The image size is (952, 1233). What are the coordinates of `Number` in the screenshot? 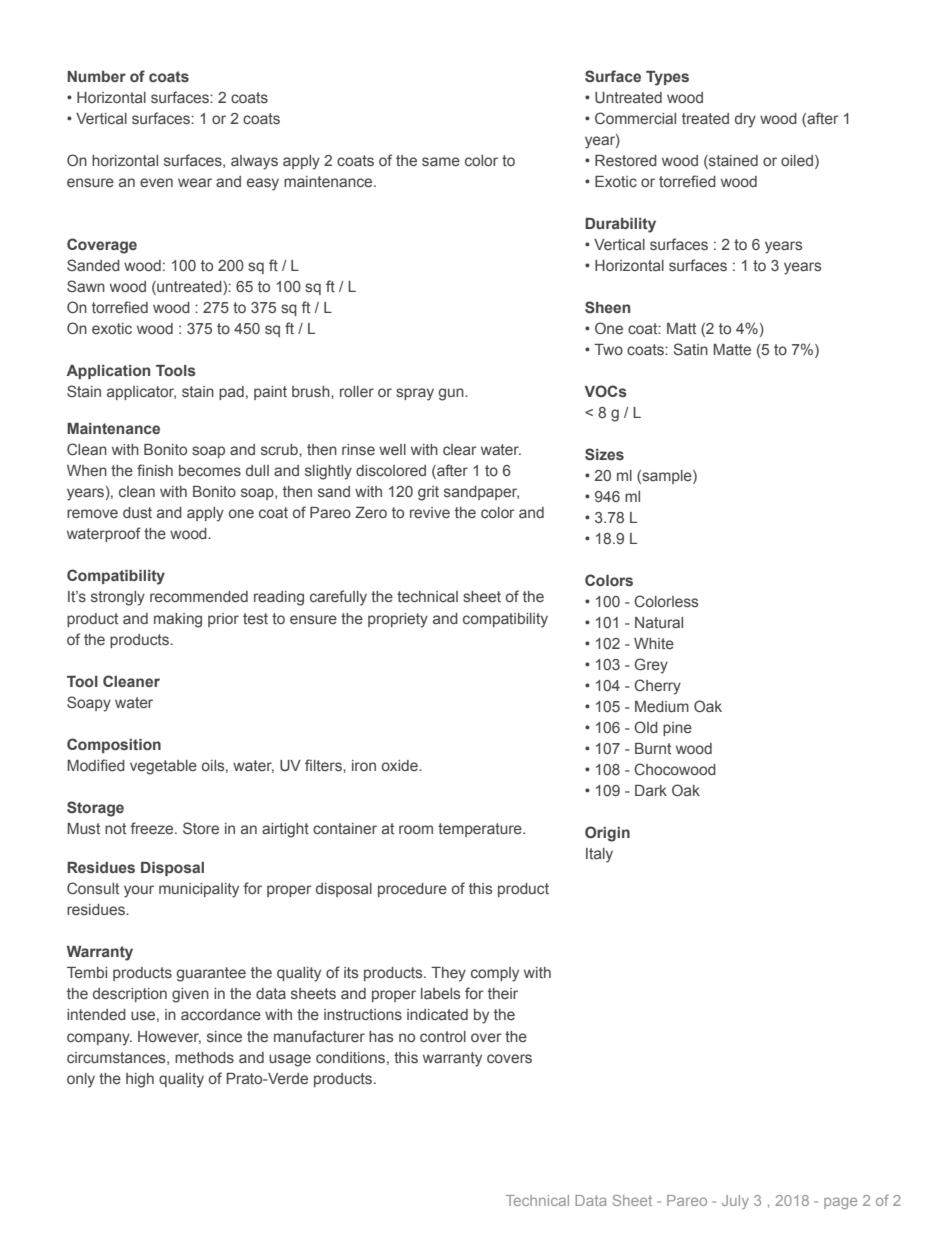 It's located at (96, 76).
